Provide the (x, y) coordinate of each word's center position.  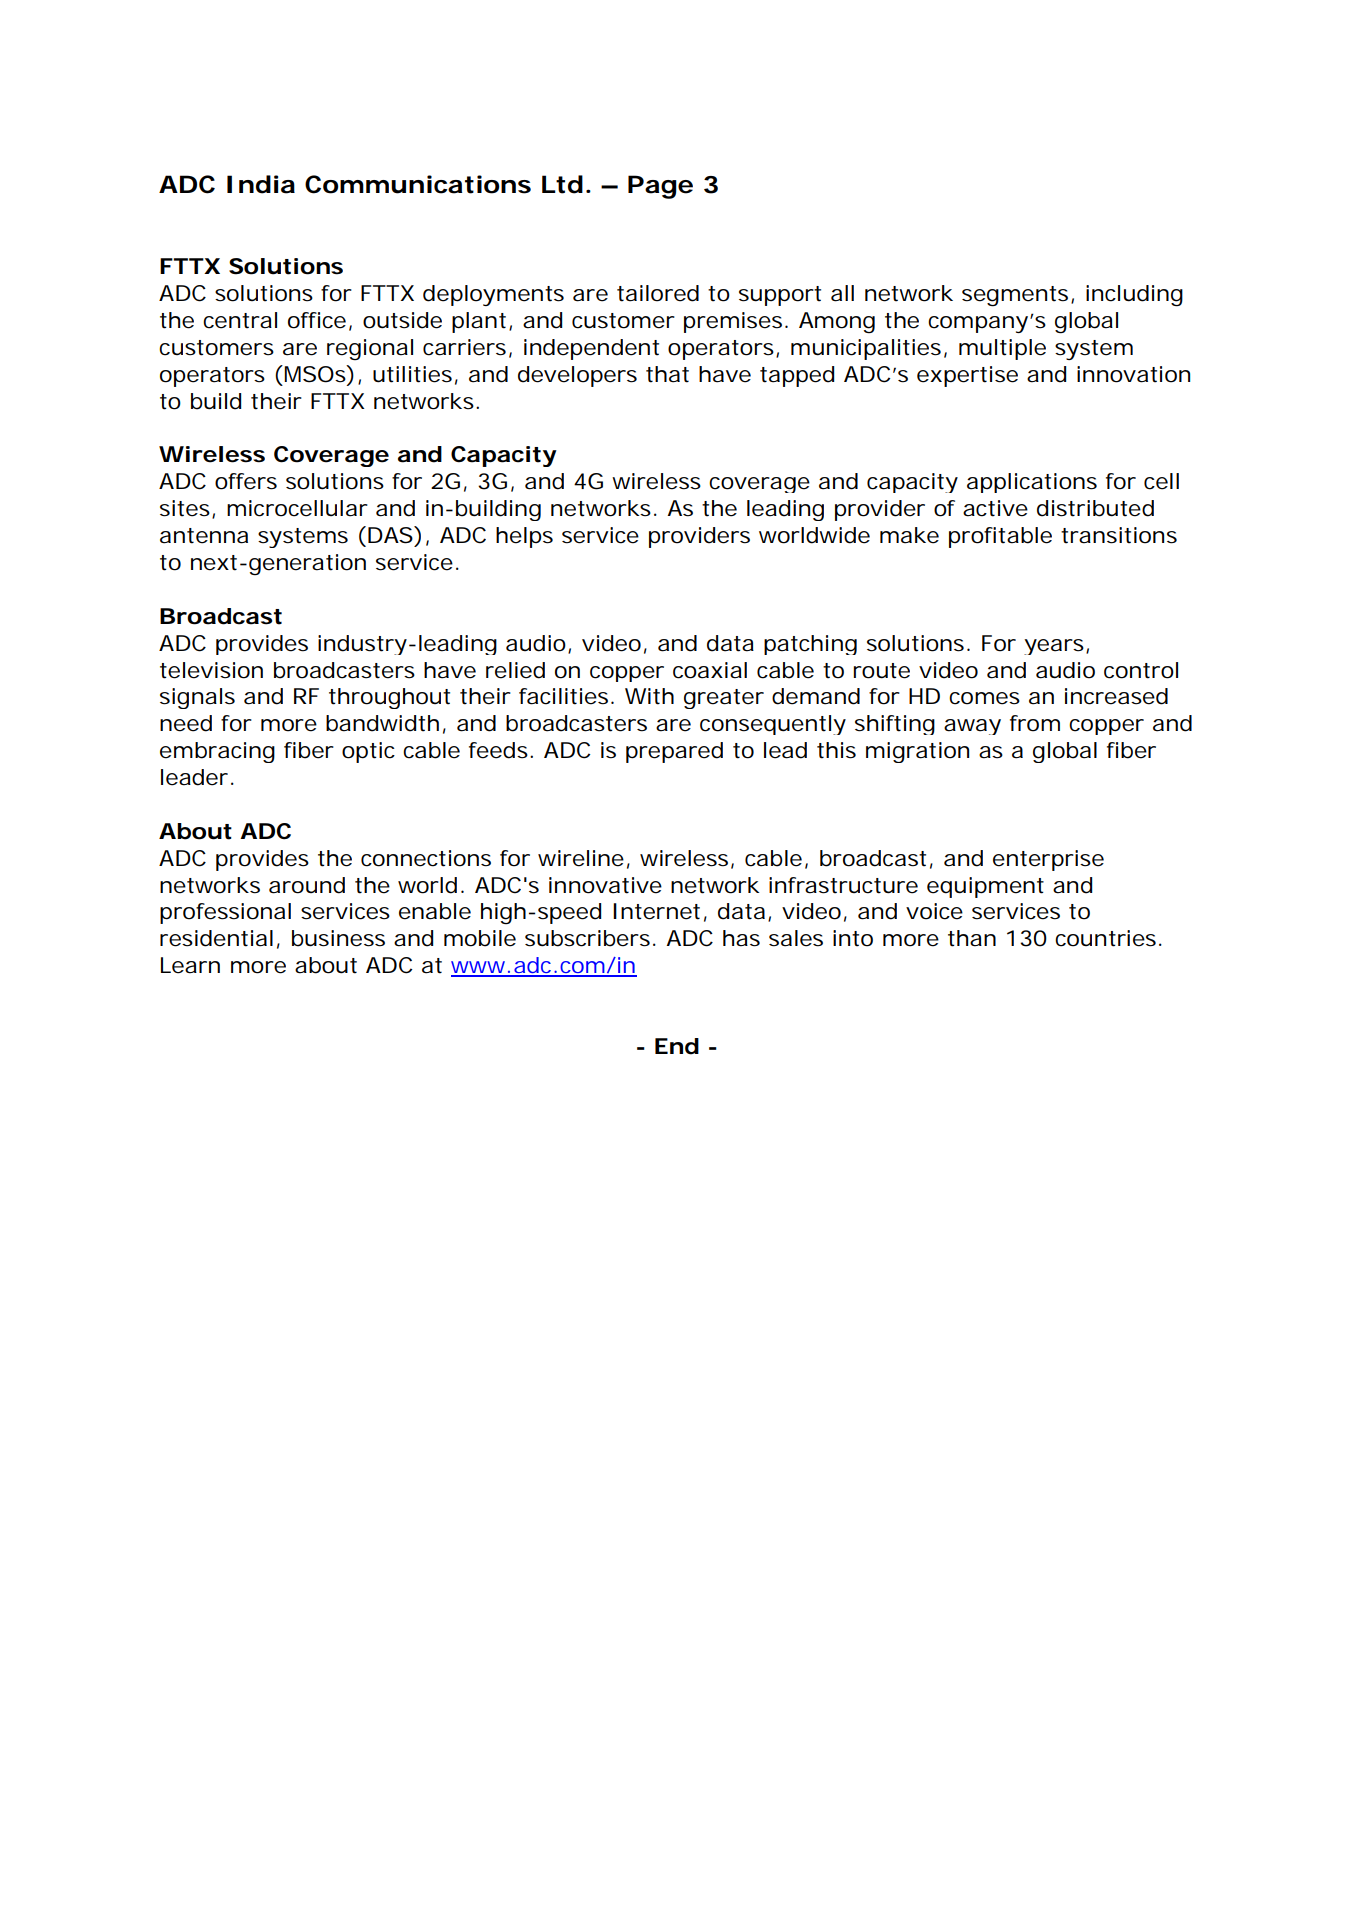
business (338, 938)
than (972, 938)
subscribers (590, 938)
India (261, 184)
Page (660, 187)
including (1134, 296)
